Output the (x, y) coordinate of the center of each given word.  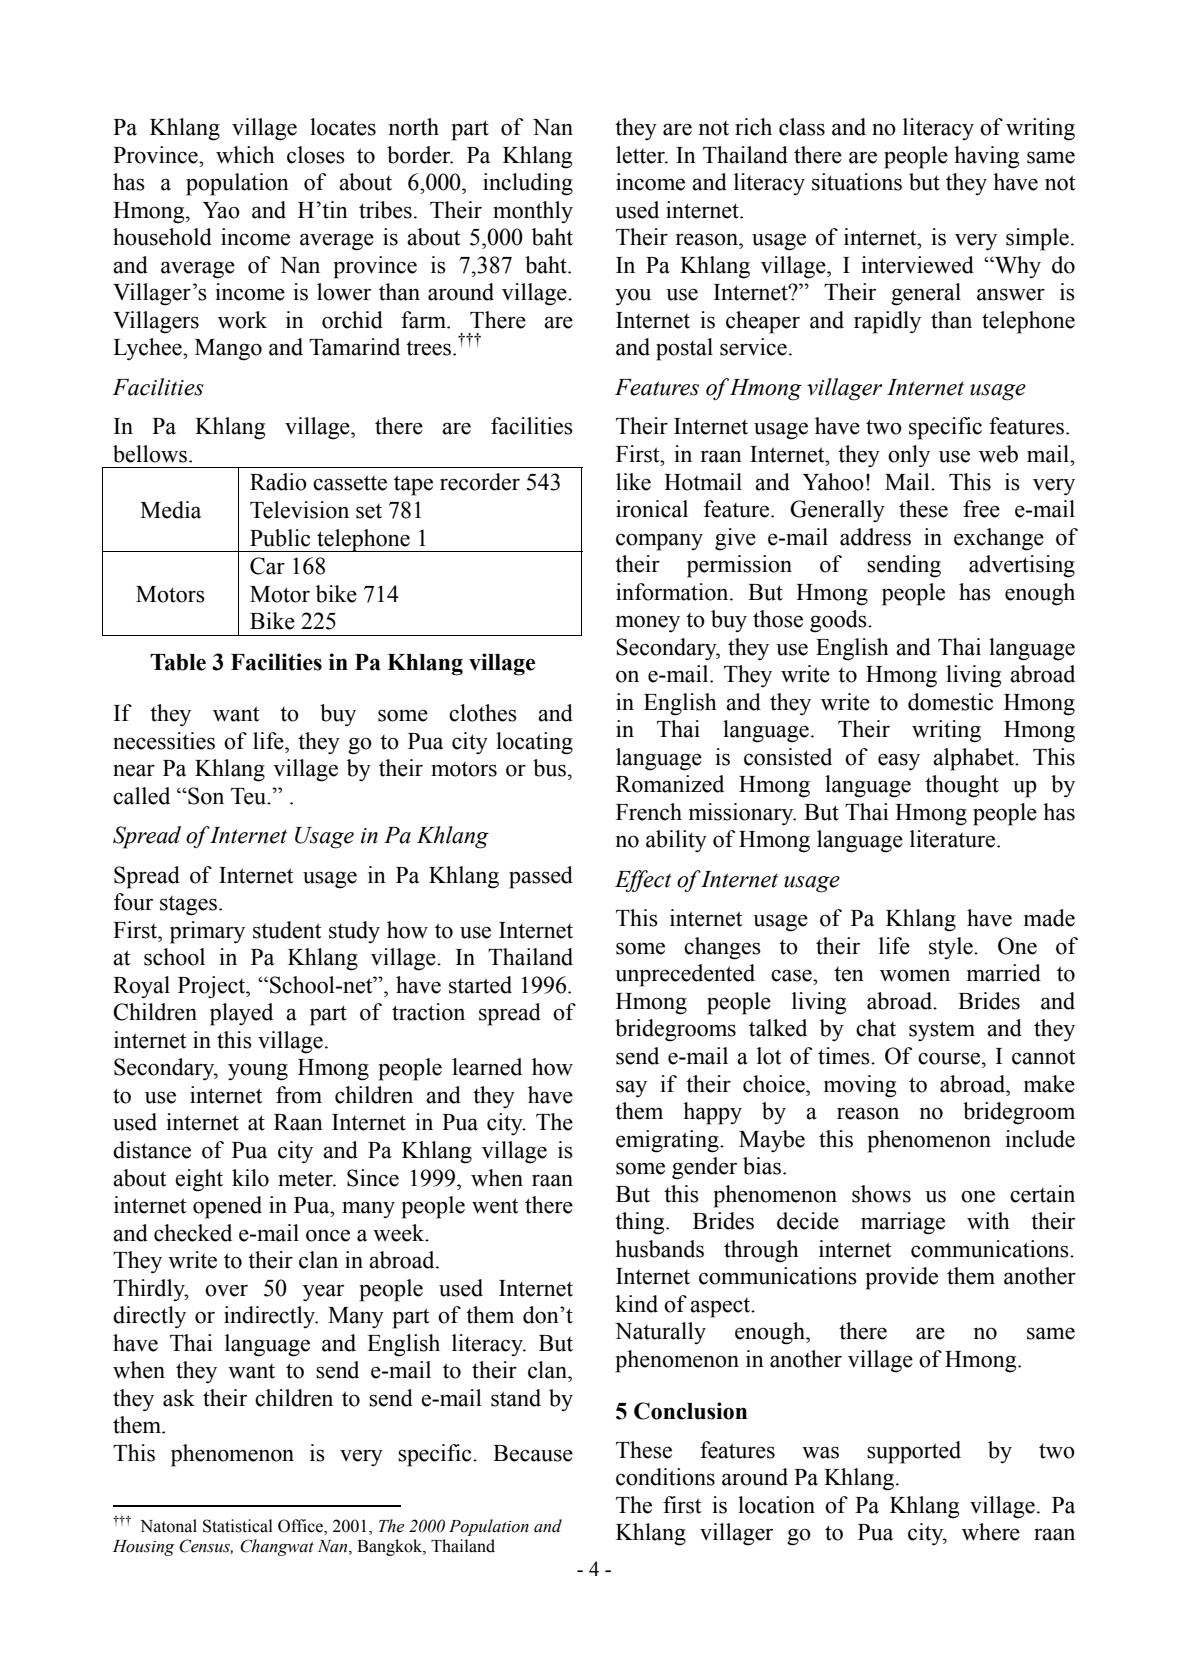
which (245, 155)
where (991, 1532)
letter (641, 155)
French (649, 812)
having (986, 157)
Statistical (238, 1526)
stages (188, 906)
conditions (665, 1477)
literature (954, 839)
